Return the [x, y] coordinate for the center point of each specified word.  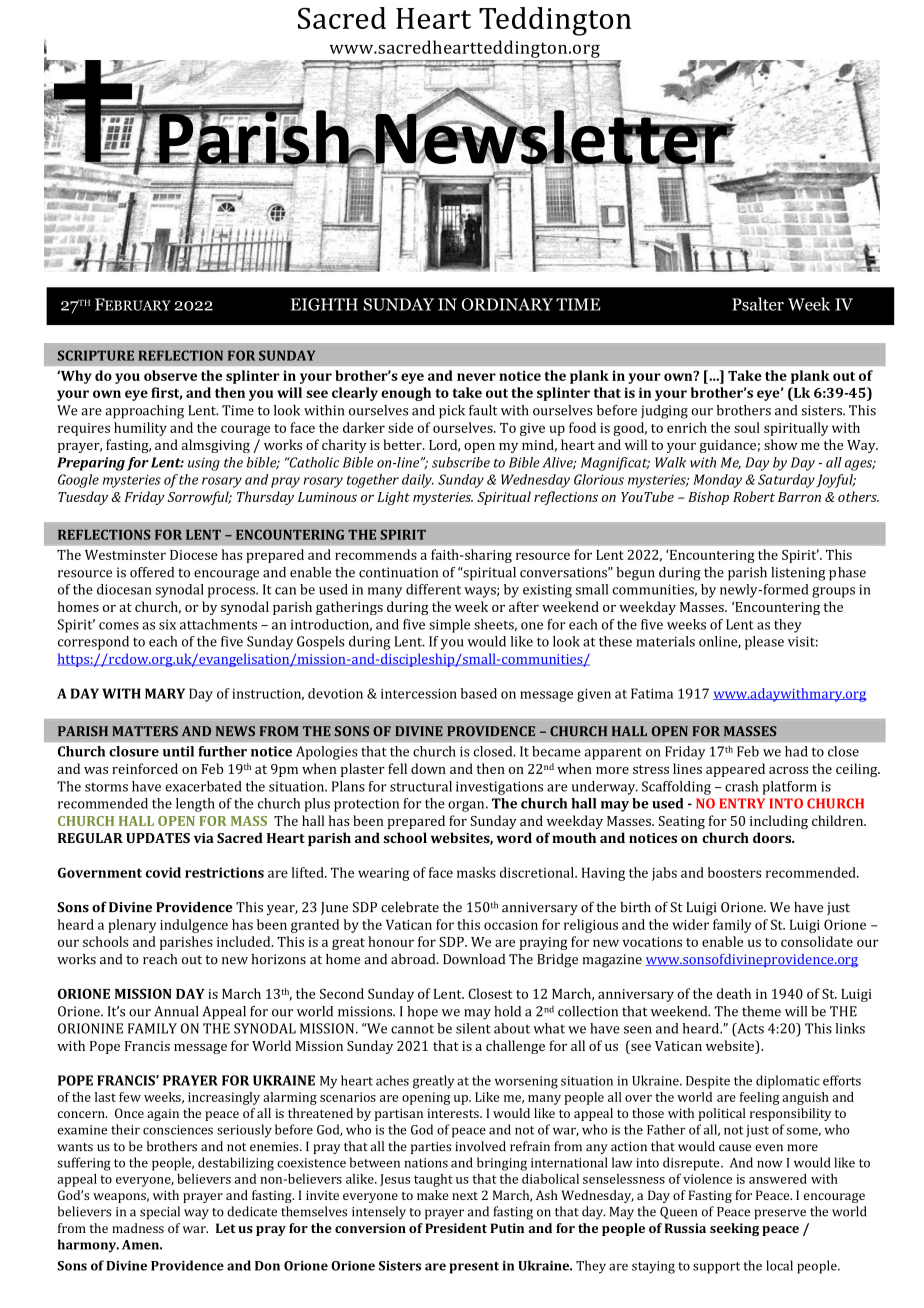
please [764, 643]
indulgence [194, 926]
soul [747, 427]
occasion [511, 925]
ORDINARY [507, 304]
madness [138, 1228]
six [167, 624]
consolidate [817, 941]
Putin [507, 1228]
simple [449, 626]
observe [170, 375]
